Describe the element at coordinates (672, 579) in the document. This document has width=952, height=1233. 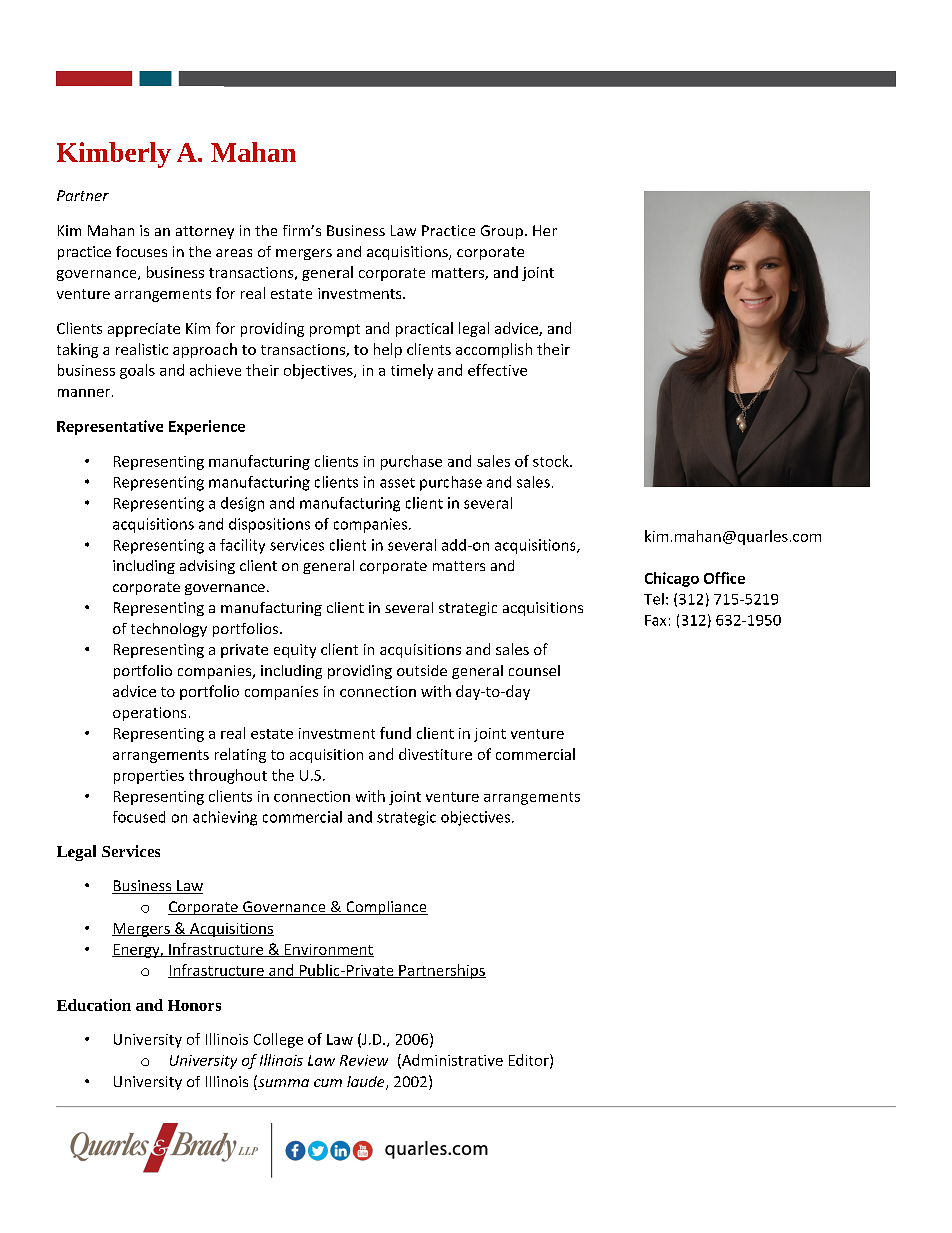
I see `Chicago` at that location.
